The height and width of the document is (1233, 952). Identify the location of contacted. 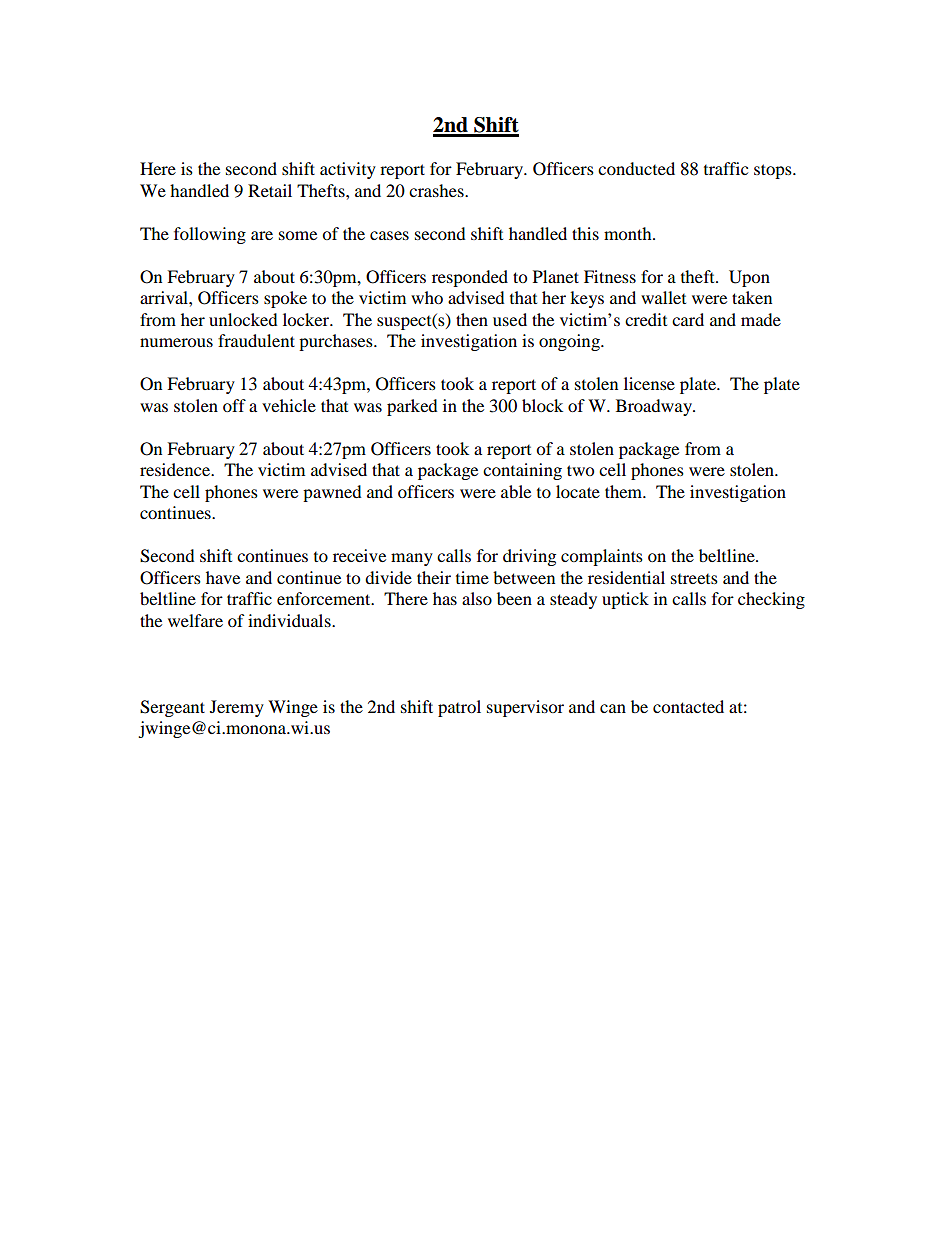
(688, 706).
